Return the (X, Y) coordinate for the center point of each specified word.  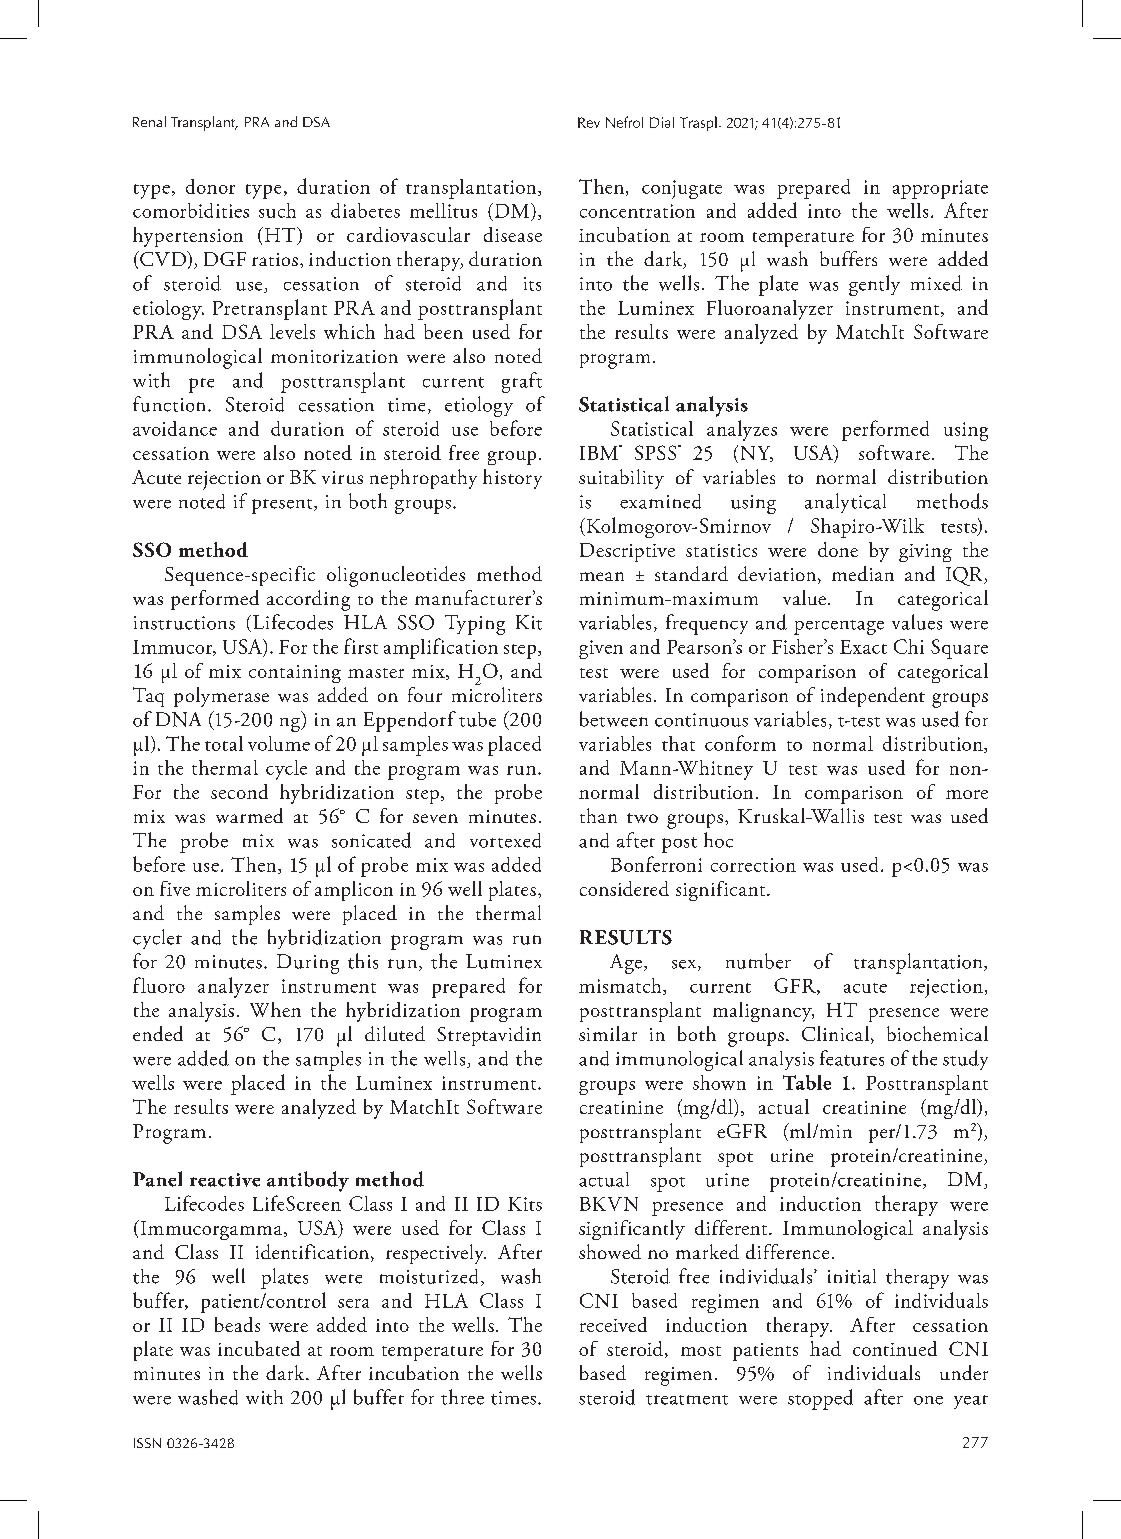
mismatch (621, 986)
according (308, 600)
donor (210, 186)
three (462, 1397)
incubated (259, 1348)
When (275, 1009)
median (863, 573)
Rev (589, 122)
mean (602, 576)
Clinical (837, 1035)
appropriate (940, 189)
